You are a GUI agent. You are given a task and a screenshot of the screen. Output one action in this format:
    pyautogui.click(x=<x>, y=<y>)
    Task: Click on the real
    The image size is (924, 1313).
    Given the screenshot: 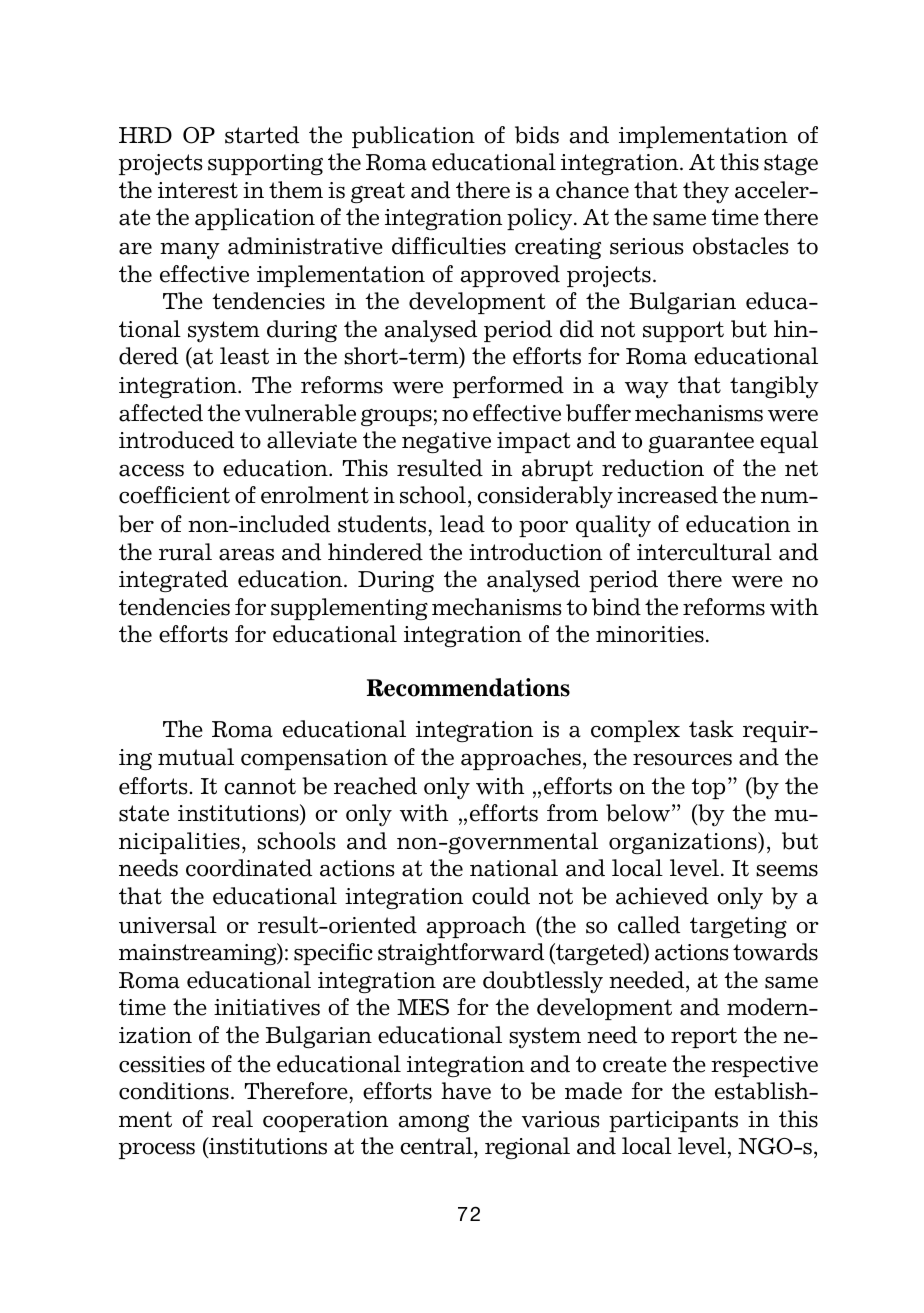 What is the action you would take?
    pyautogui.click(x=232, y=1119)
